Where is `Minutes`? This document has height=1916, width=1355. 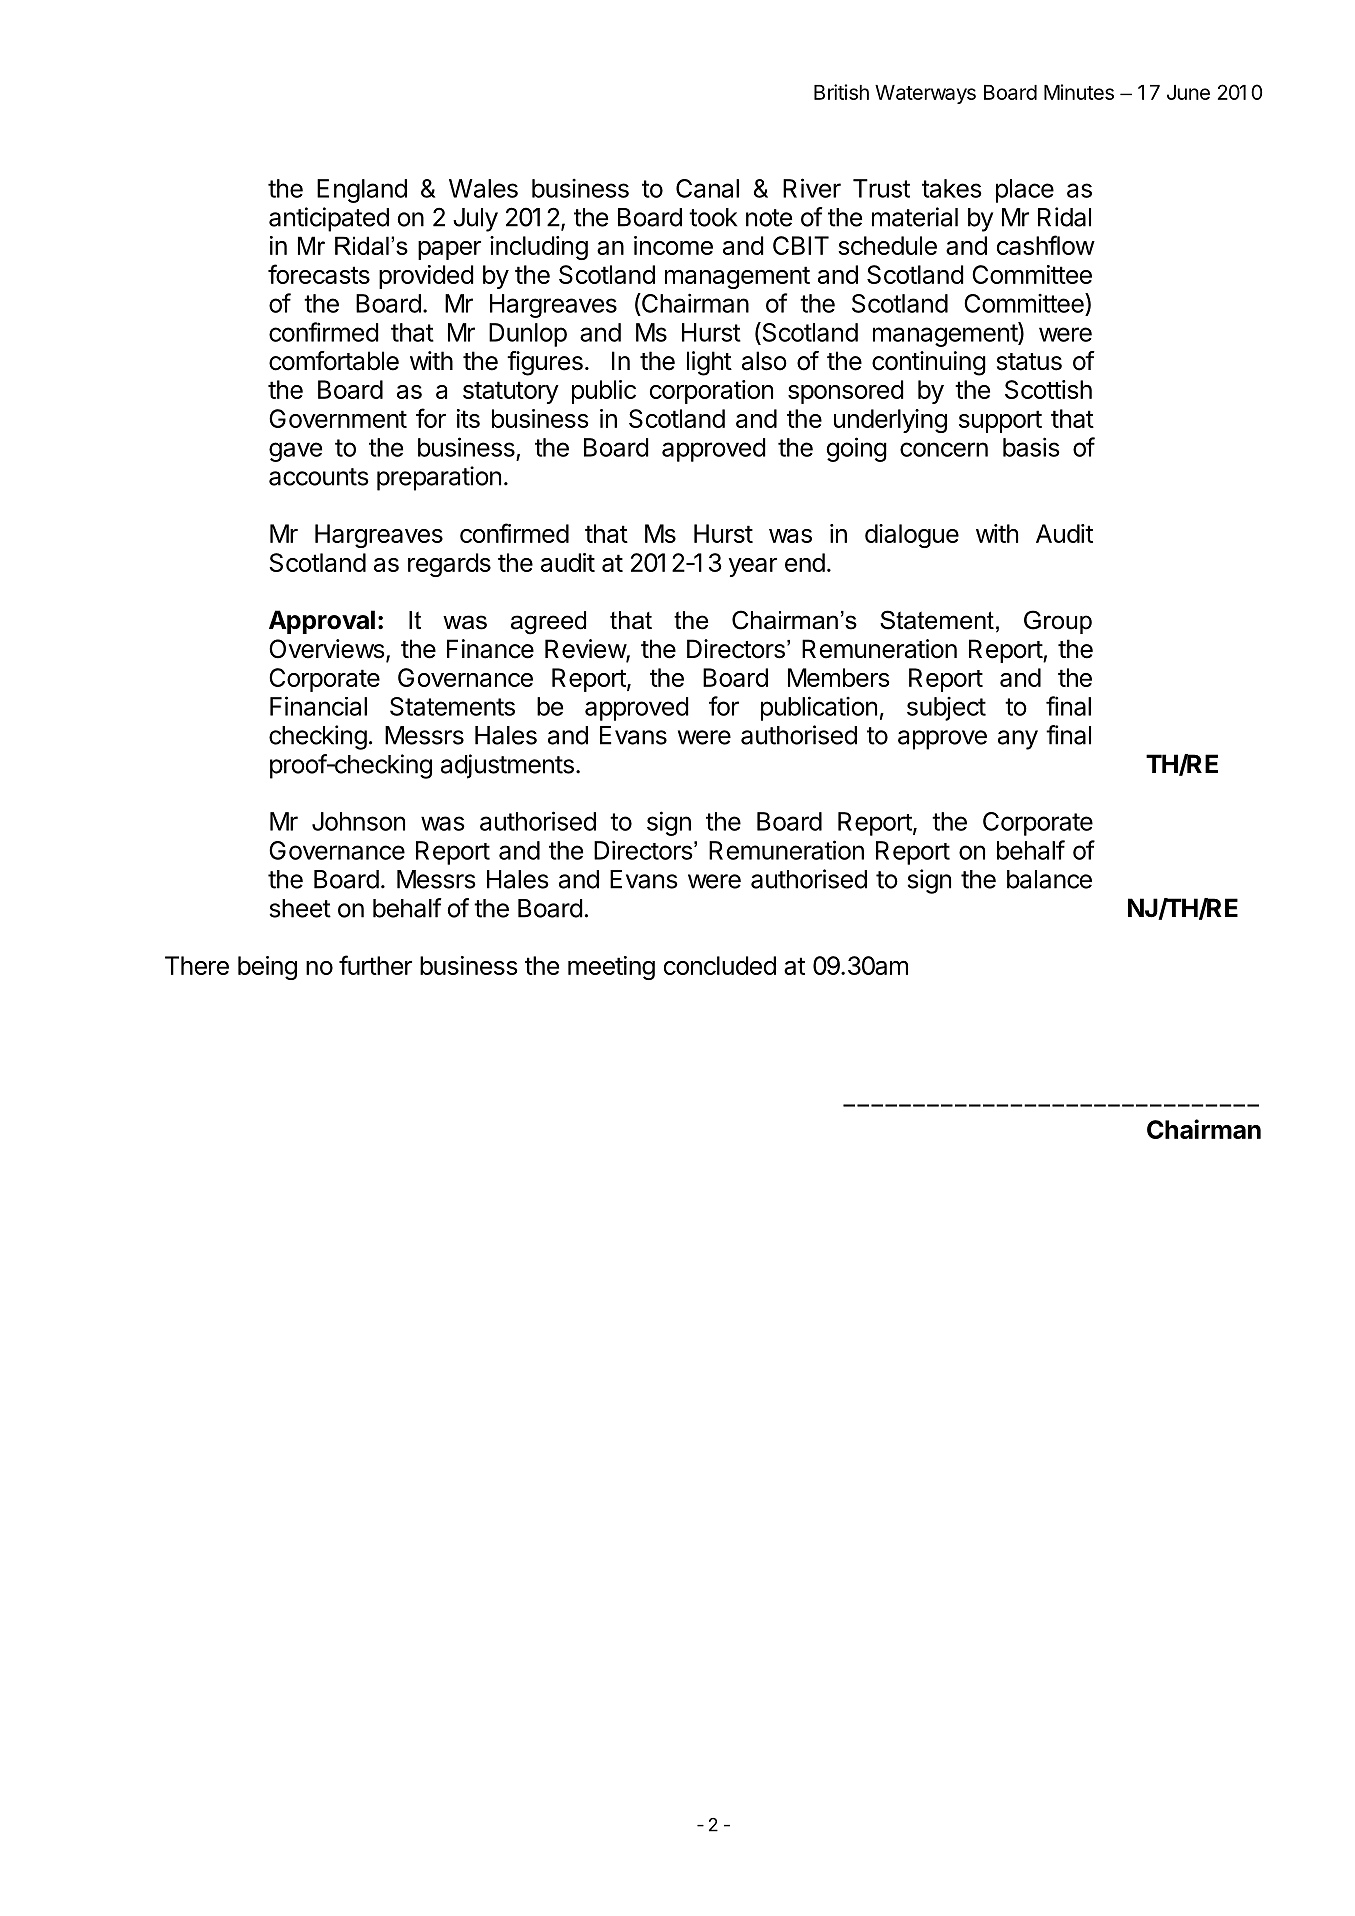
Minutes is located at coordinates (1079, 92).
